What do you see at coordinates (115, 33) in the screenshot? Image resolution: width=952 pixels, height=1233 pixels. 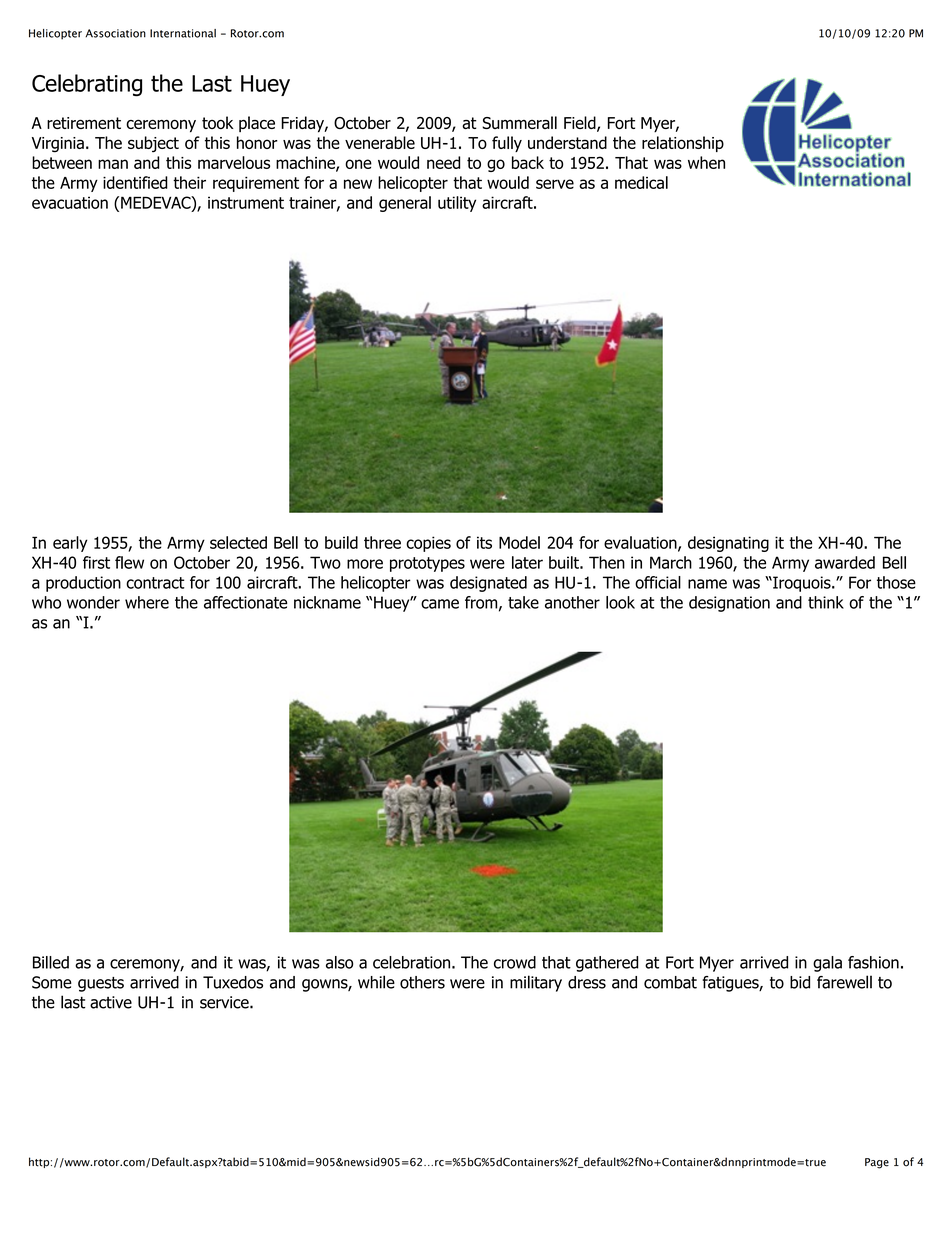 I see `Association` at bounding box center [115, 33].
